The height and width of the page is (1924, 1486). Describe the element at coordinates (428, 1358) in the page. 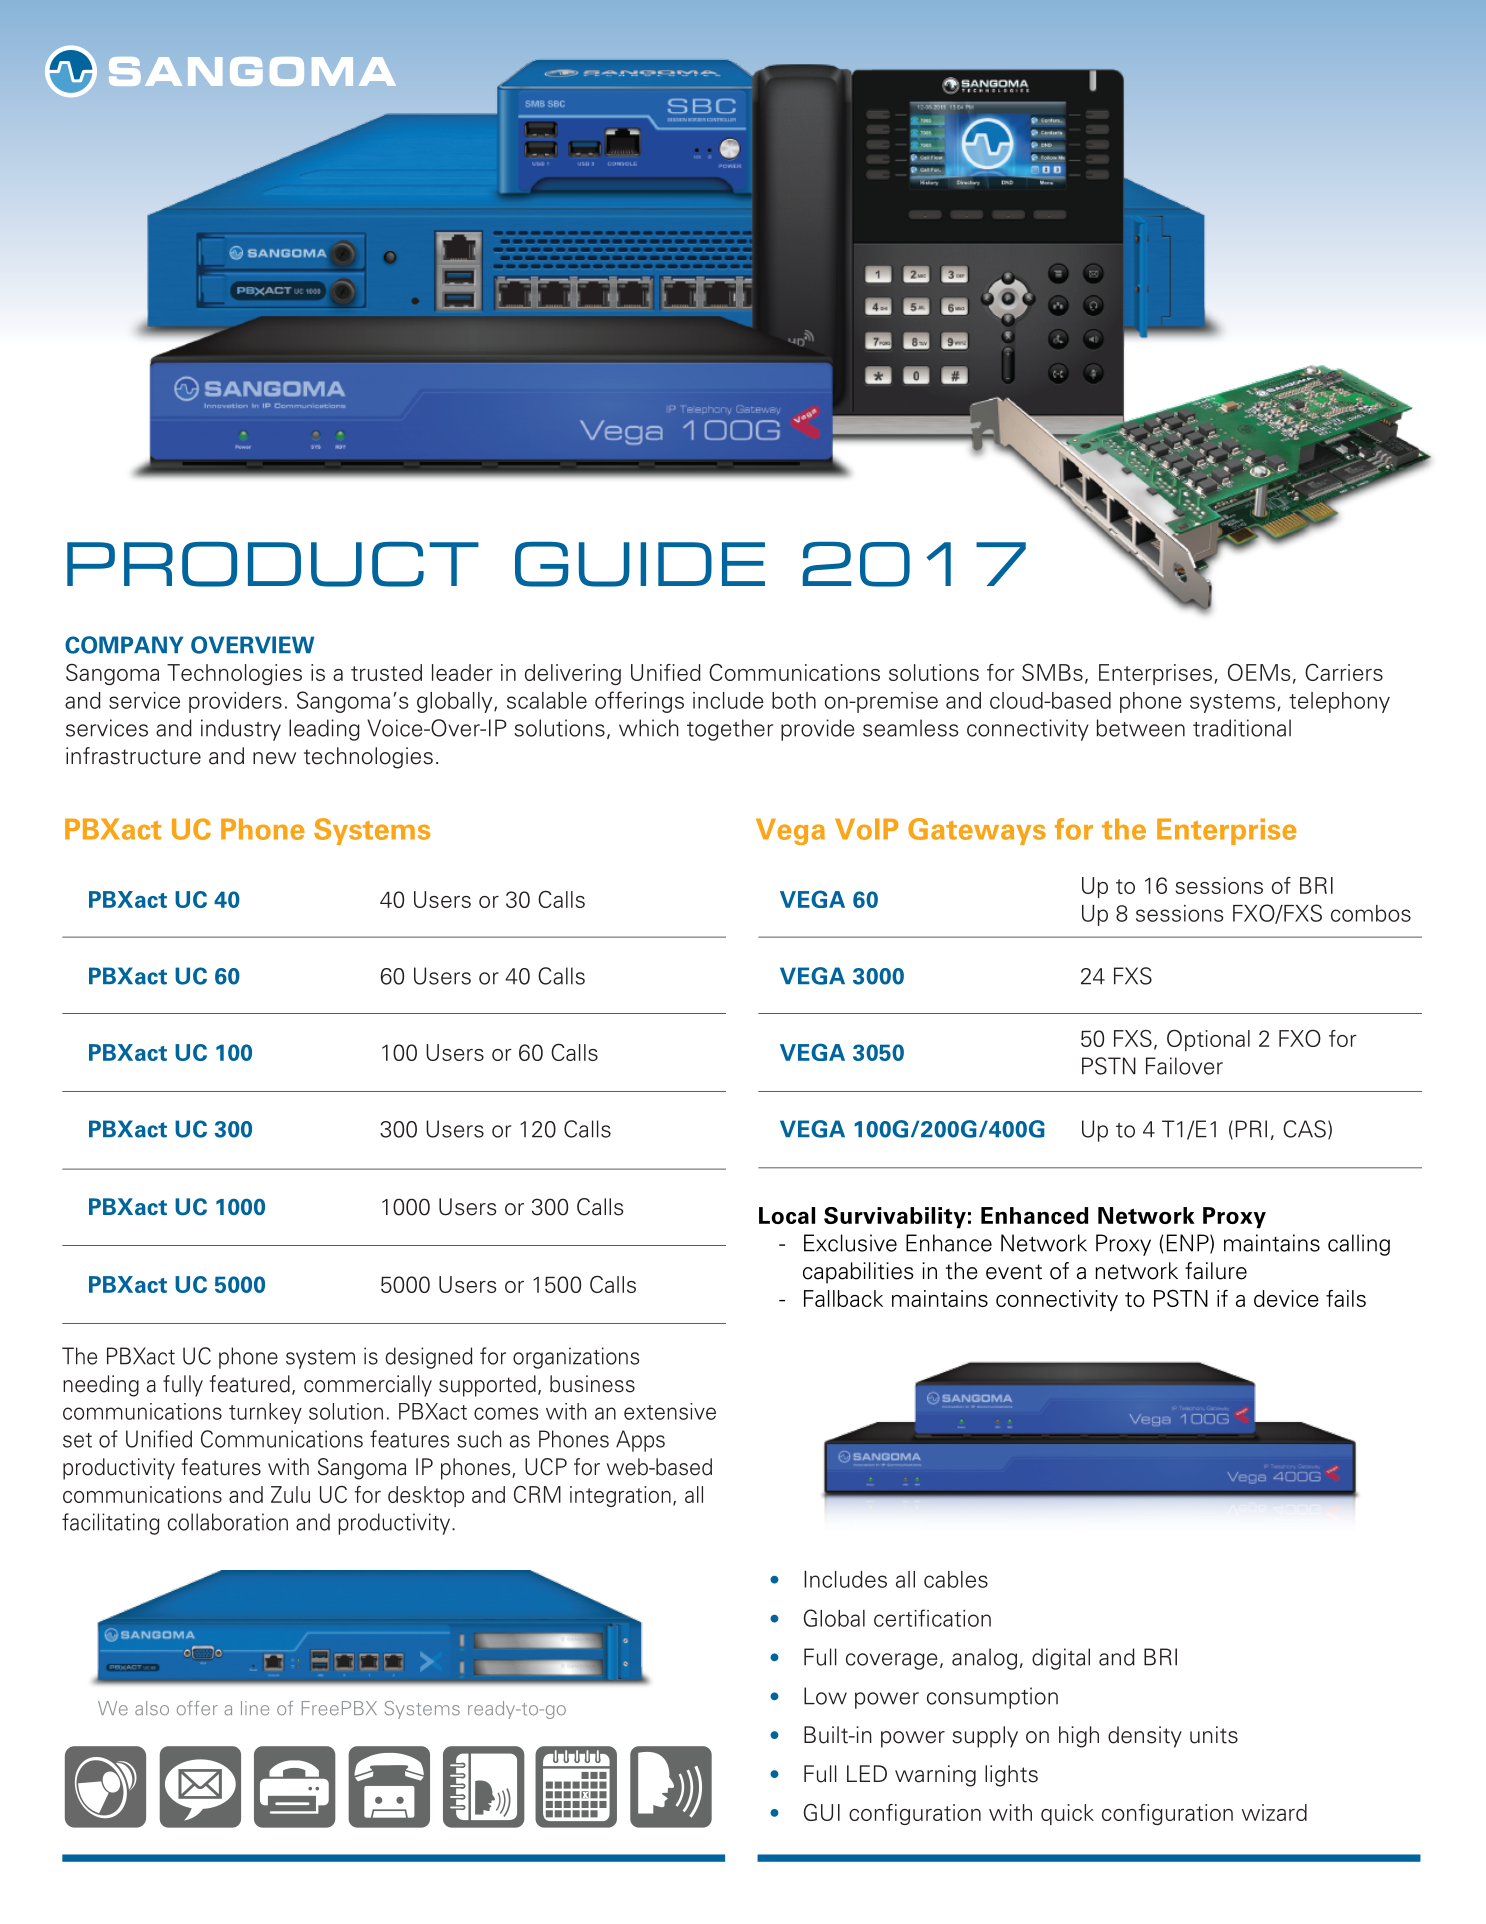

I see `designed` at that location.
